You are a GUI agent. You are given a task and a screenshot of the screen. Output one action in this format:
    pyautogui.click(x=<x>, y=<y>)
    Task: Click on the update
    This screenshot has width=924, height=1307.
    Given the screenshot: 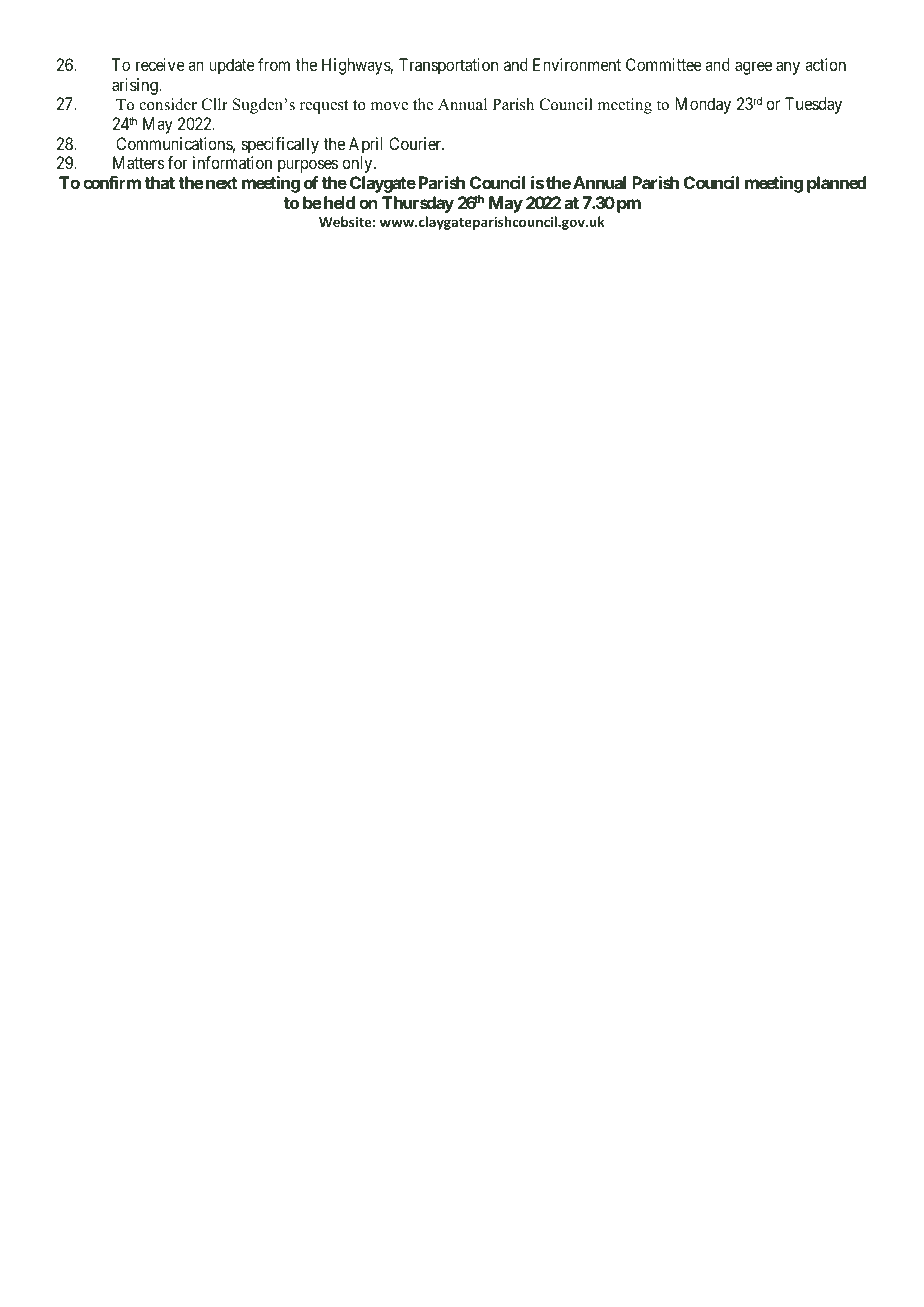 What is the action you would take?
    pyautogui.click(x=232, y=66)
